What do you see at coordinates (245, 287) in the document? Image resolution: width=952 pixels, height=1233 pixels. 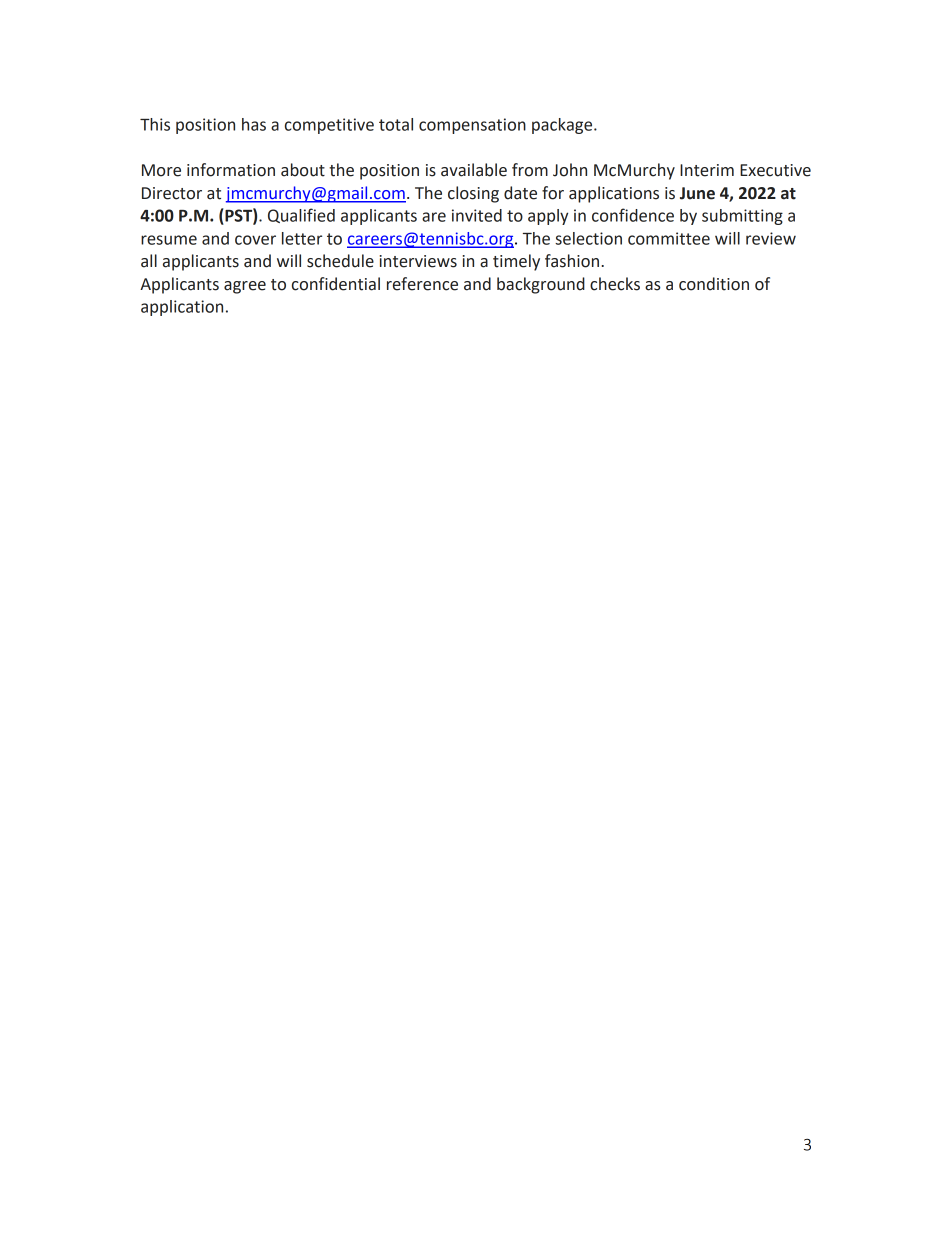 I see `agree` at bounding box center [245, 287].
